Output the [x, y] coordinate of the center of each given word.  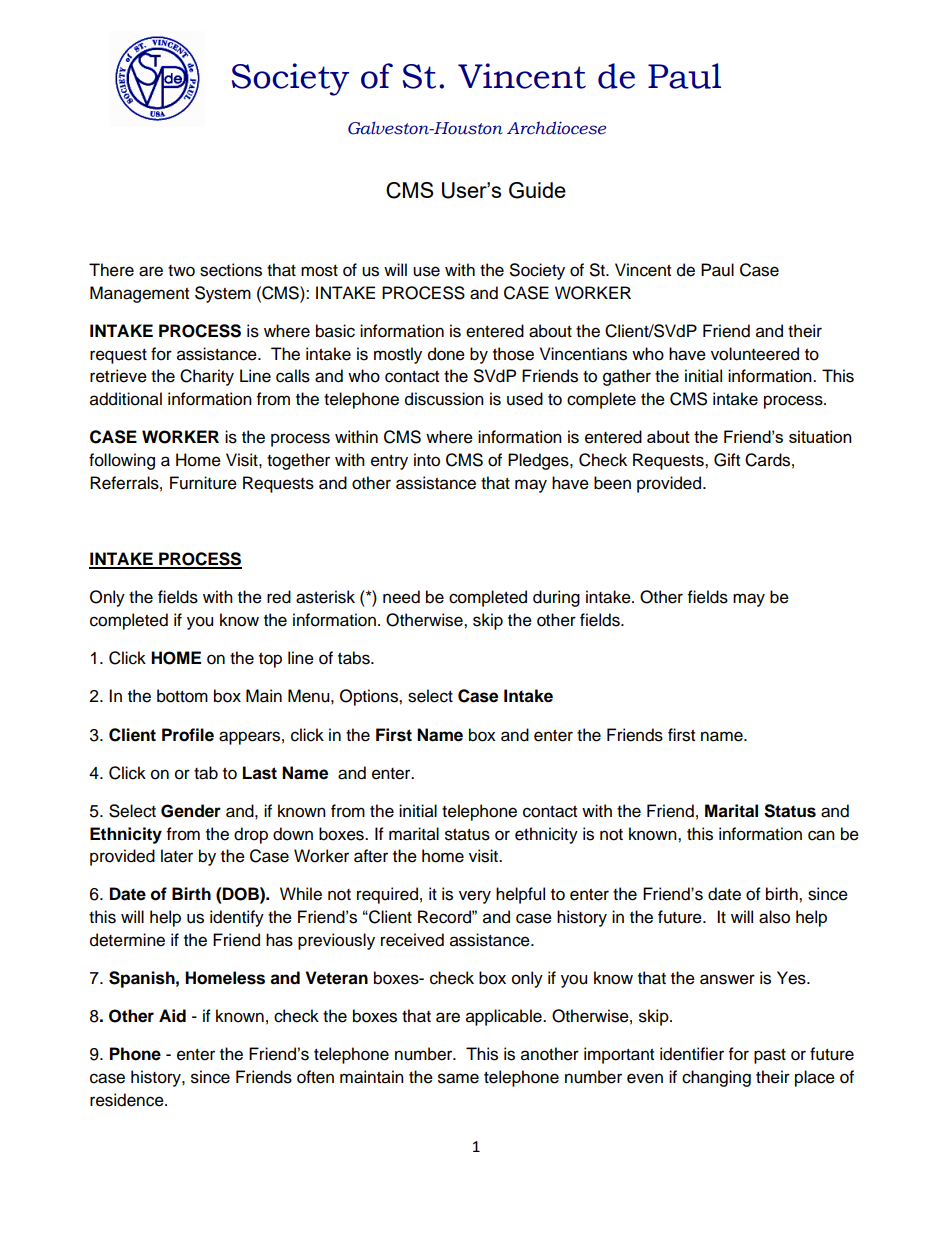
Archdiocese [556, 128]
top [270, 660]
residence [128, 1100]
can [821, 835]
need [401, 597]
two [181, 271]
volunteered [755, 354]
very [475, 897]
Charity [207, 377]
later [177, 856]
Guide [537, 190]
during [556, 598]
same [458, 1078]
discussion [444, 399]
